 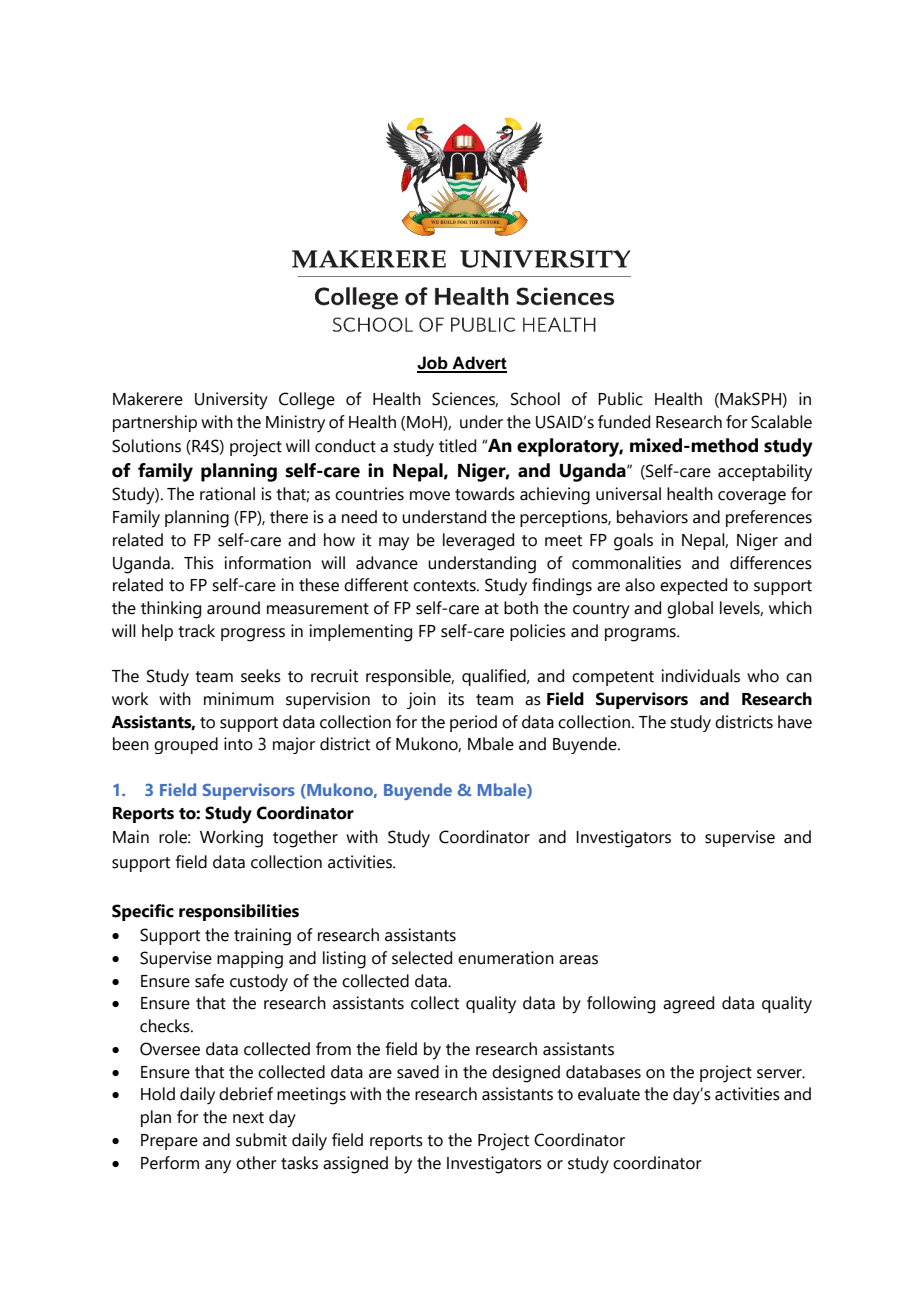 What do you see at coordinates (186, 745) in the screenshot?
I see `grouped` at bounding box center [186, 745].
